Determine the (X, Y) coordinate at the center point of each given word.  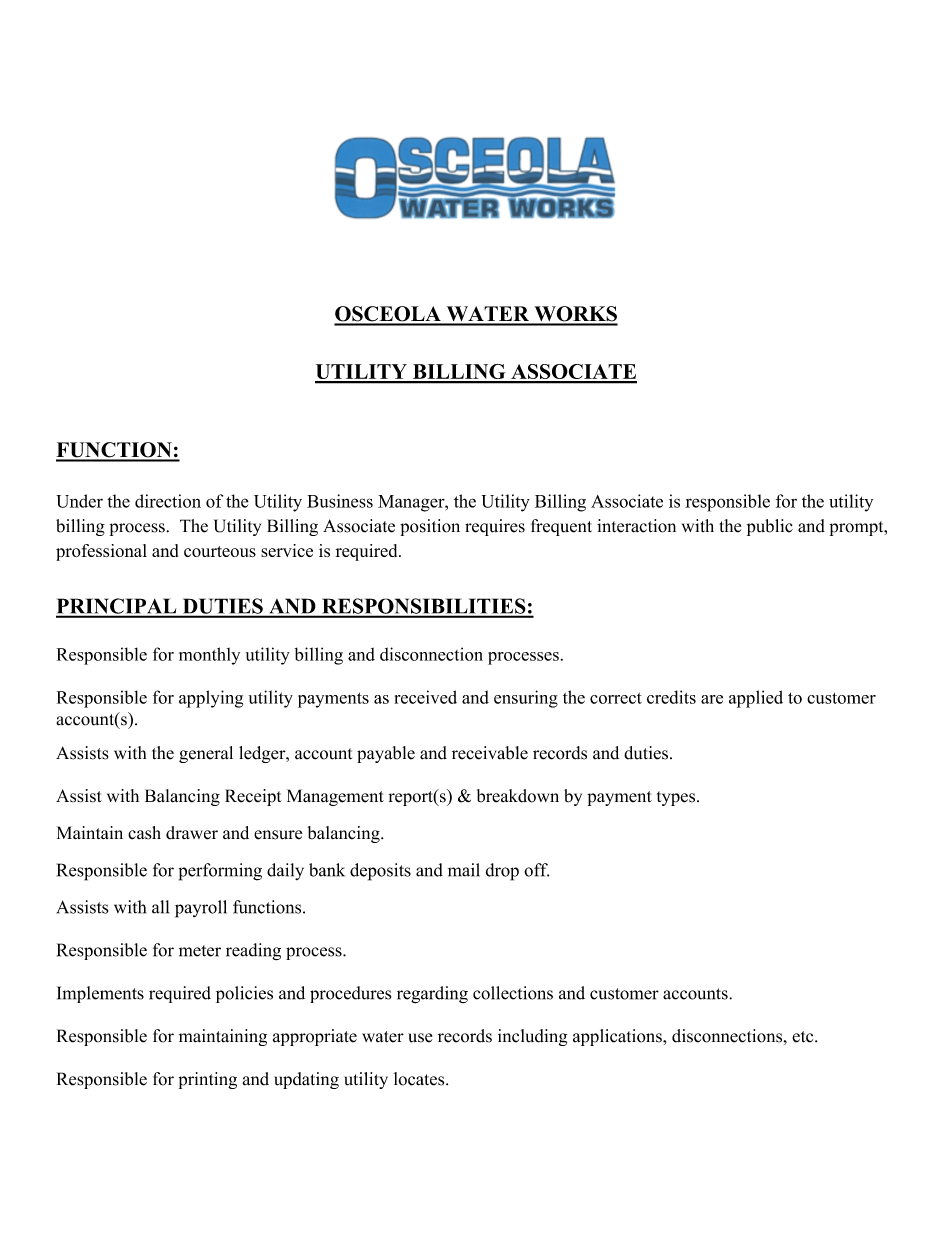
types (677, 798)
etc (804, 1037)
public (770, 527)
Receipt (253, 797)
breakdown (518, 796)
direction (168, 501)
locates (420, 1079)
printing (208, 1080)
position (430, 527)
